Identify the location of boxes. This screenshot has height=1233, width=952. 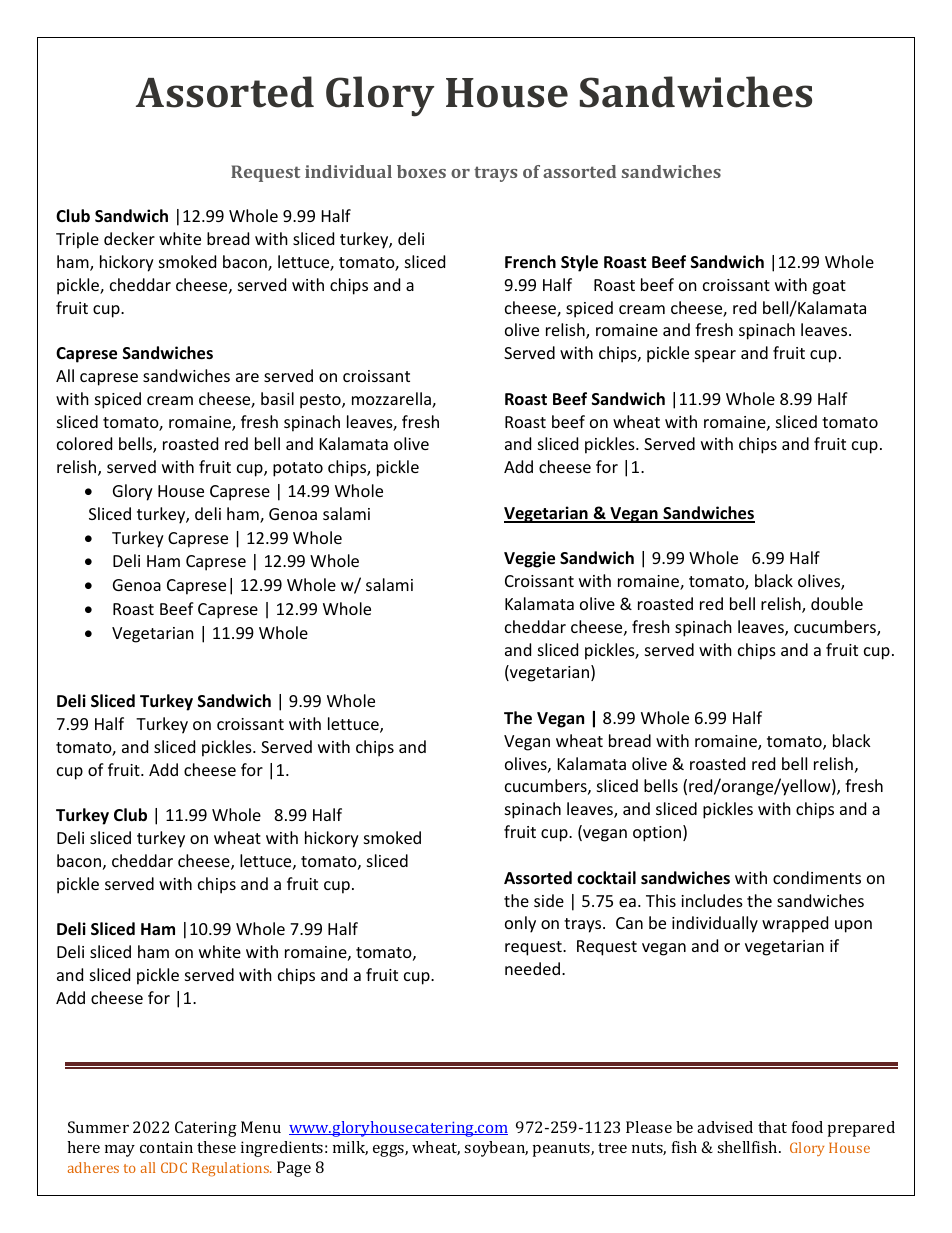
(421, 171).
